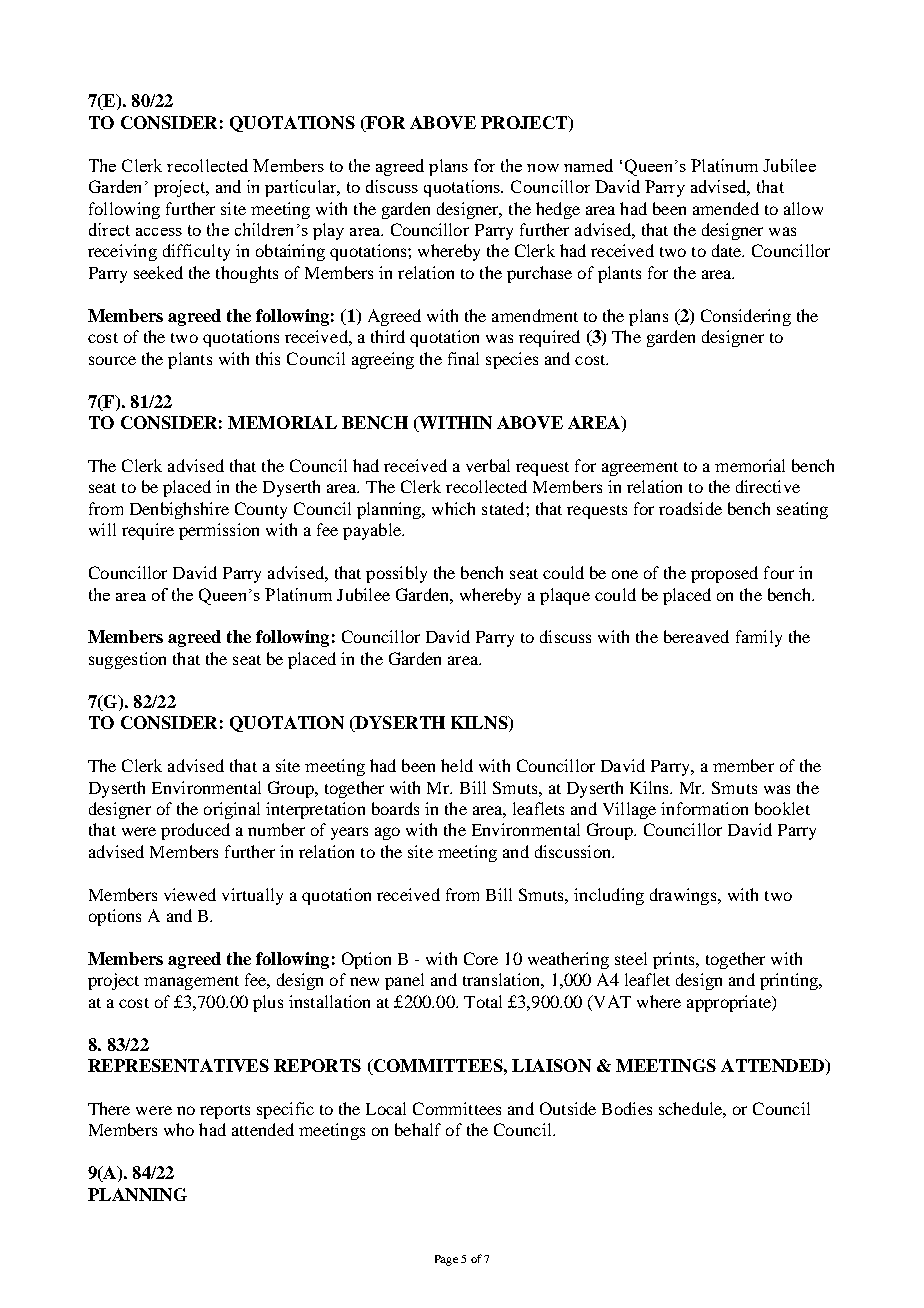 The image size is (924, 1308). I want to click on appropriate, so click(730, 1003).
